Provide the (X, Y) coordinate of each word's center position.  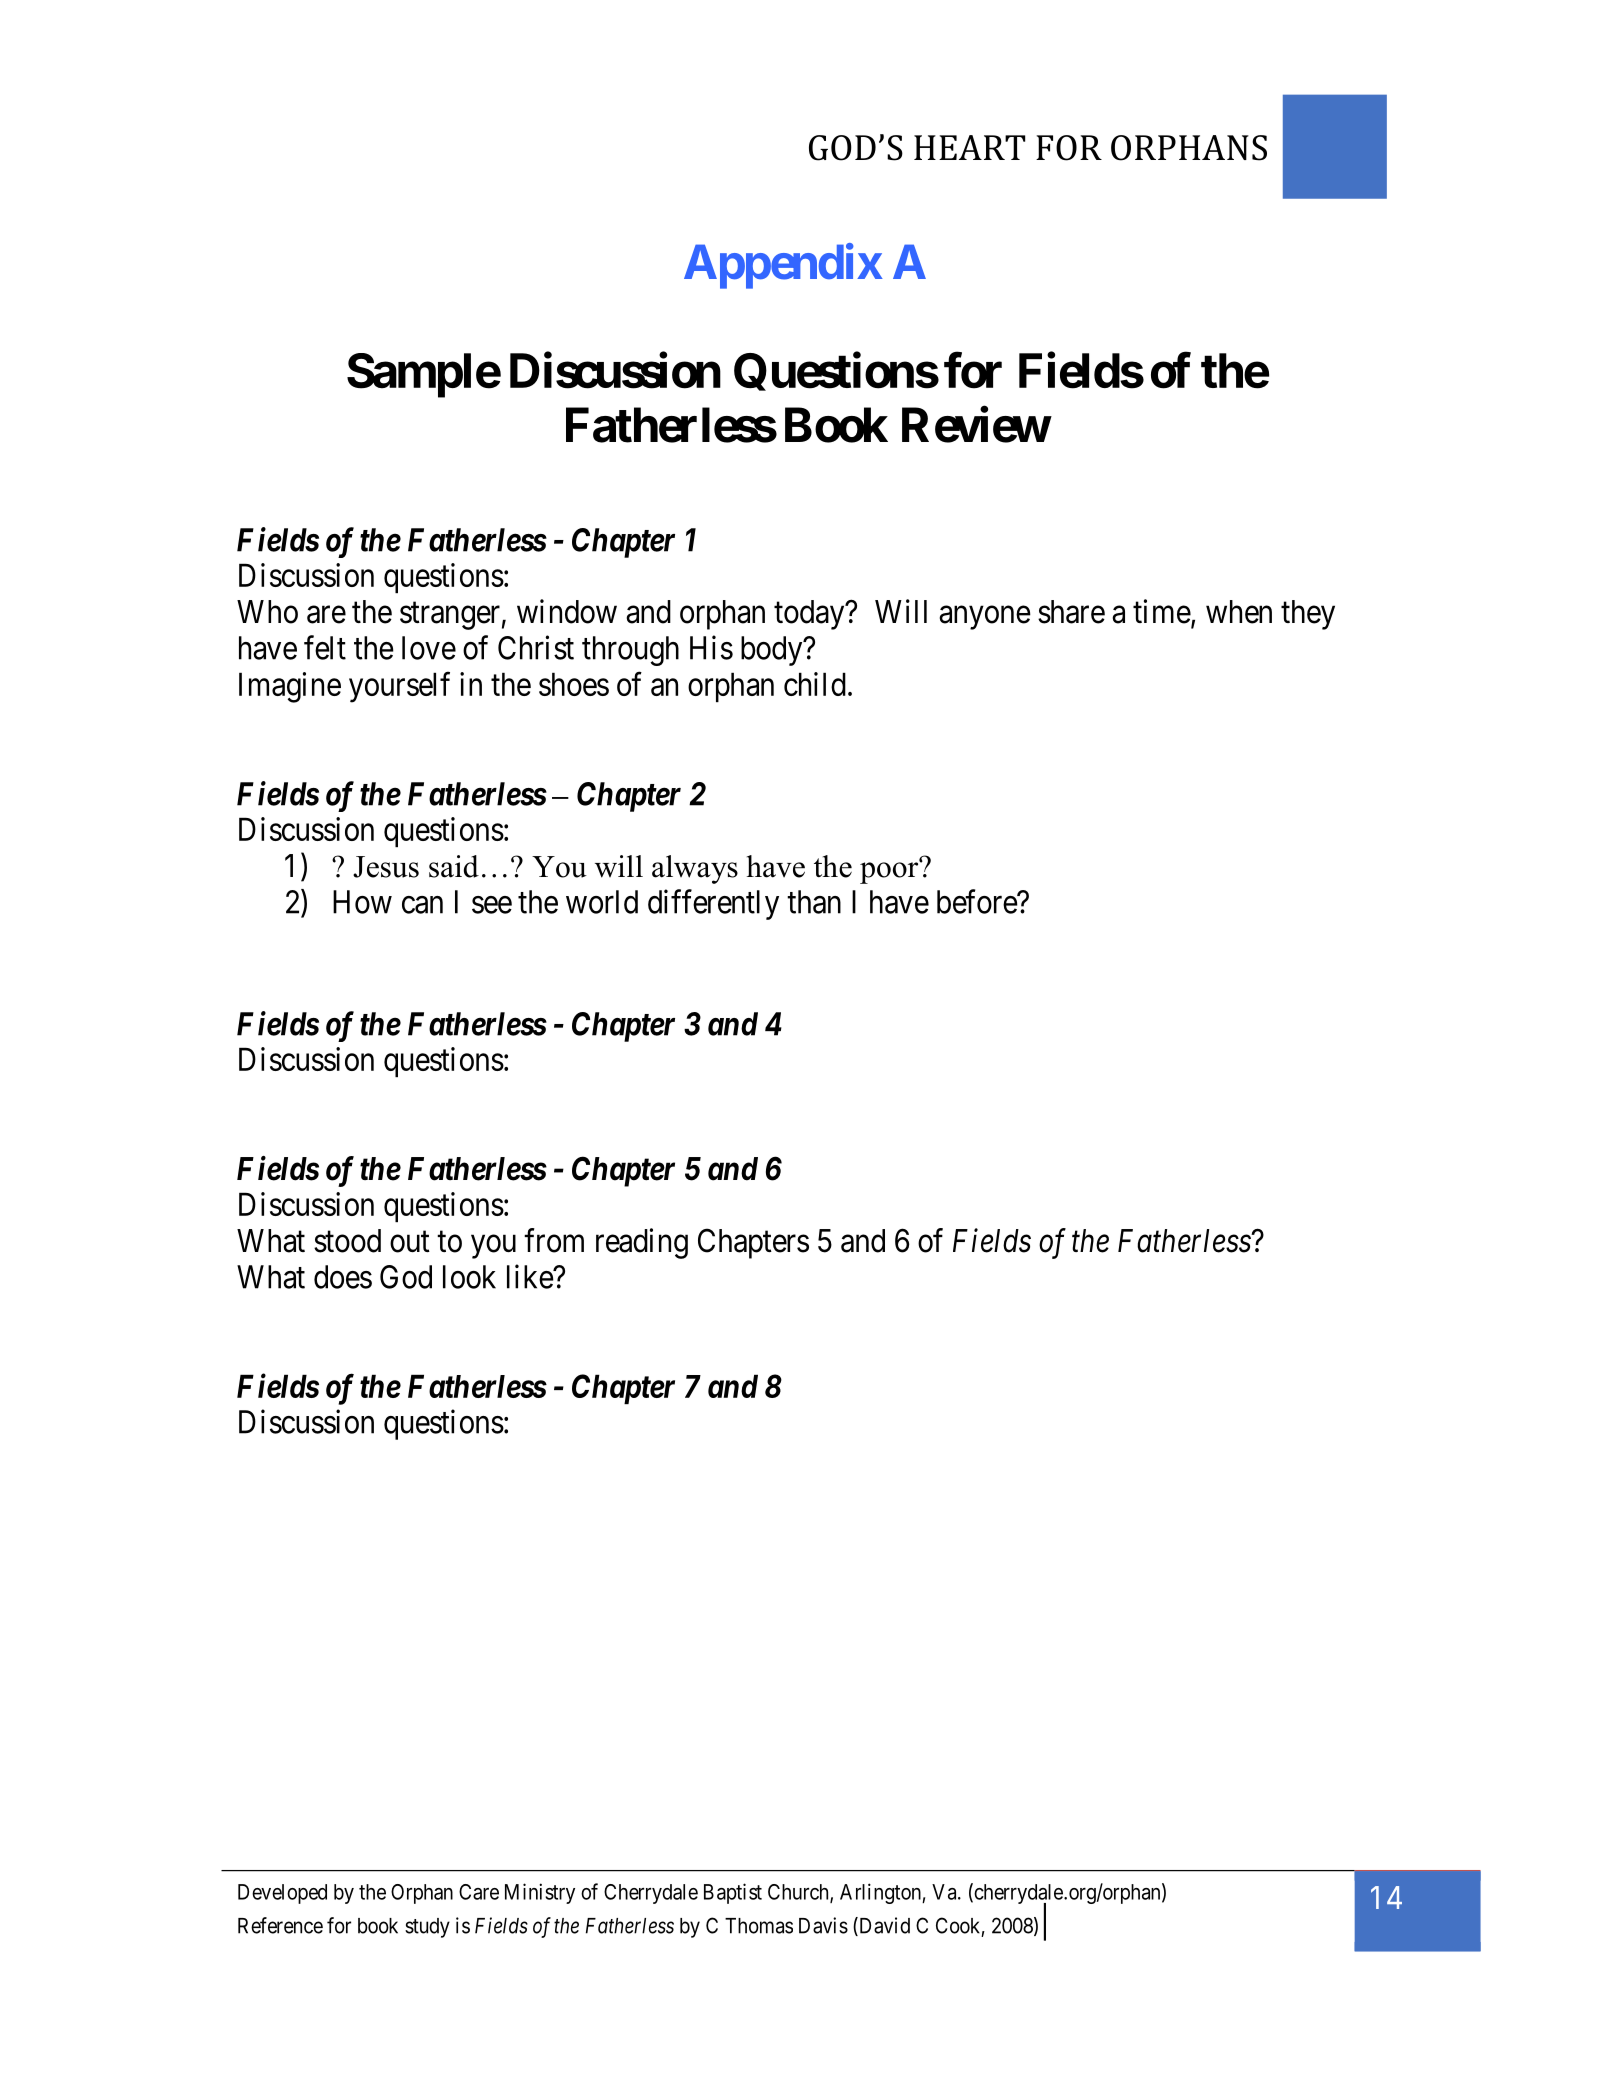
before (977, 901)
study (427, 1928)
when (1239, 612)
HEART (969, 147)
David (883, 1926)
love (429, 648)
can (422, 905)
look (469, 1277)
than (814, 902)
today (810, 615)
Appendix (783, 266)
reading (642, 1243)
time (1162, 611)
